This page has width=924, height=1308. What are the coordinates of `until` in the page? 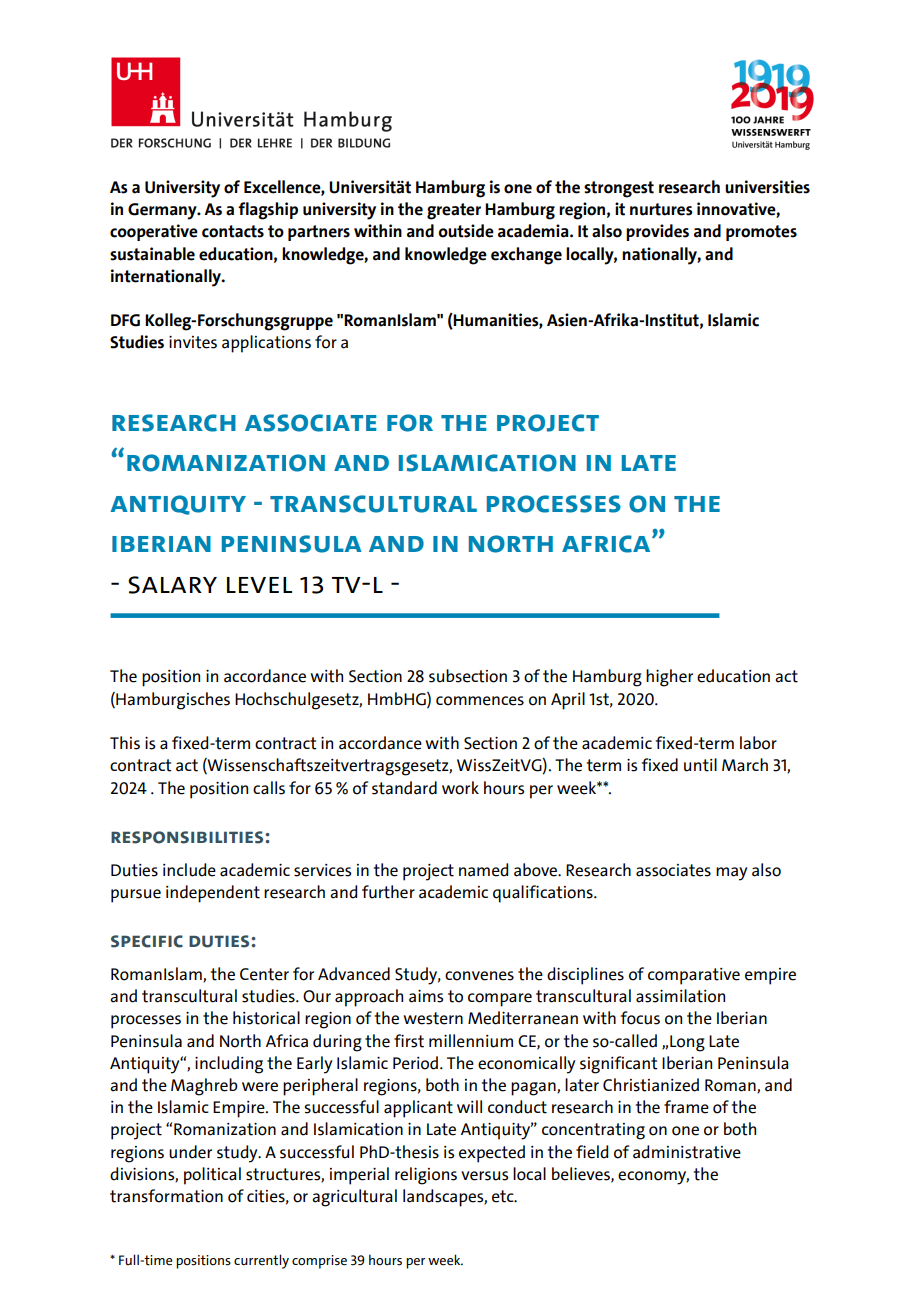 It's located at (700, 765).
